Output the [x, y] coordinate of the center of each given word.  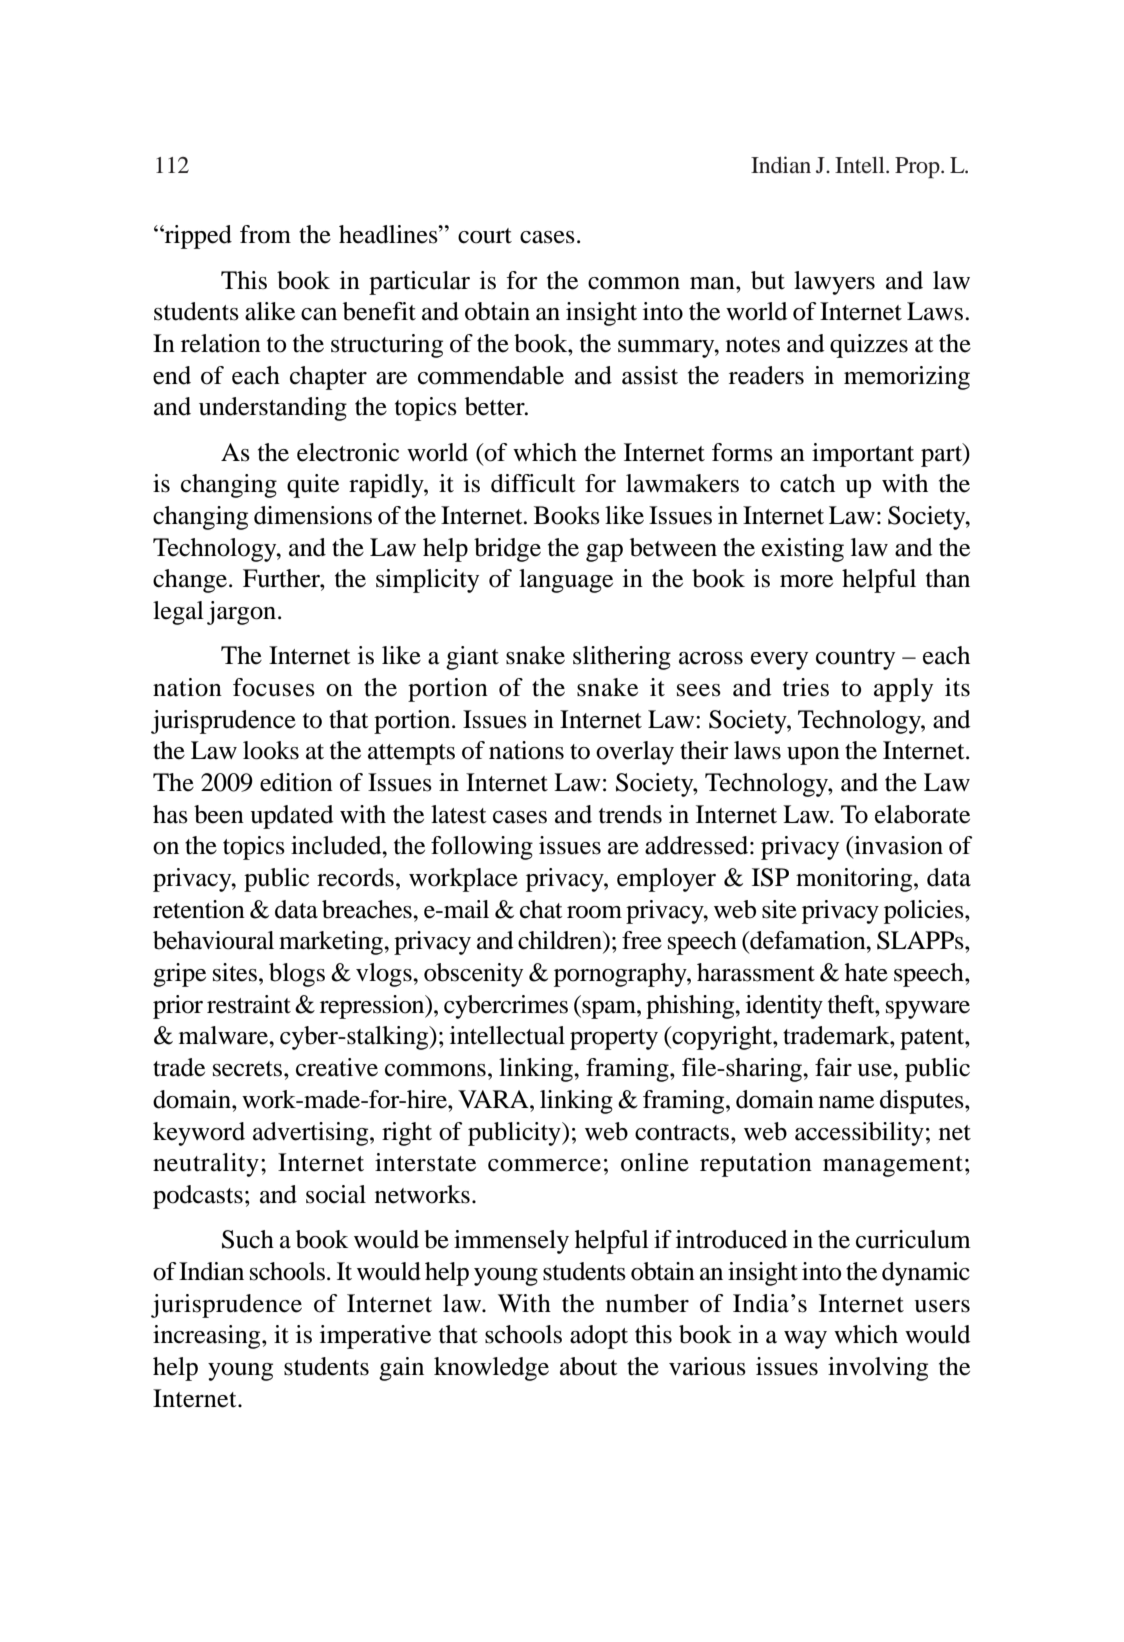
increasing [208, 1337]
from [265, 234]
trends [630, 814]
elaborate [922, 814]
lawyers [834, 283]
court [485, 236]
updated [291, 817]
